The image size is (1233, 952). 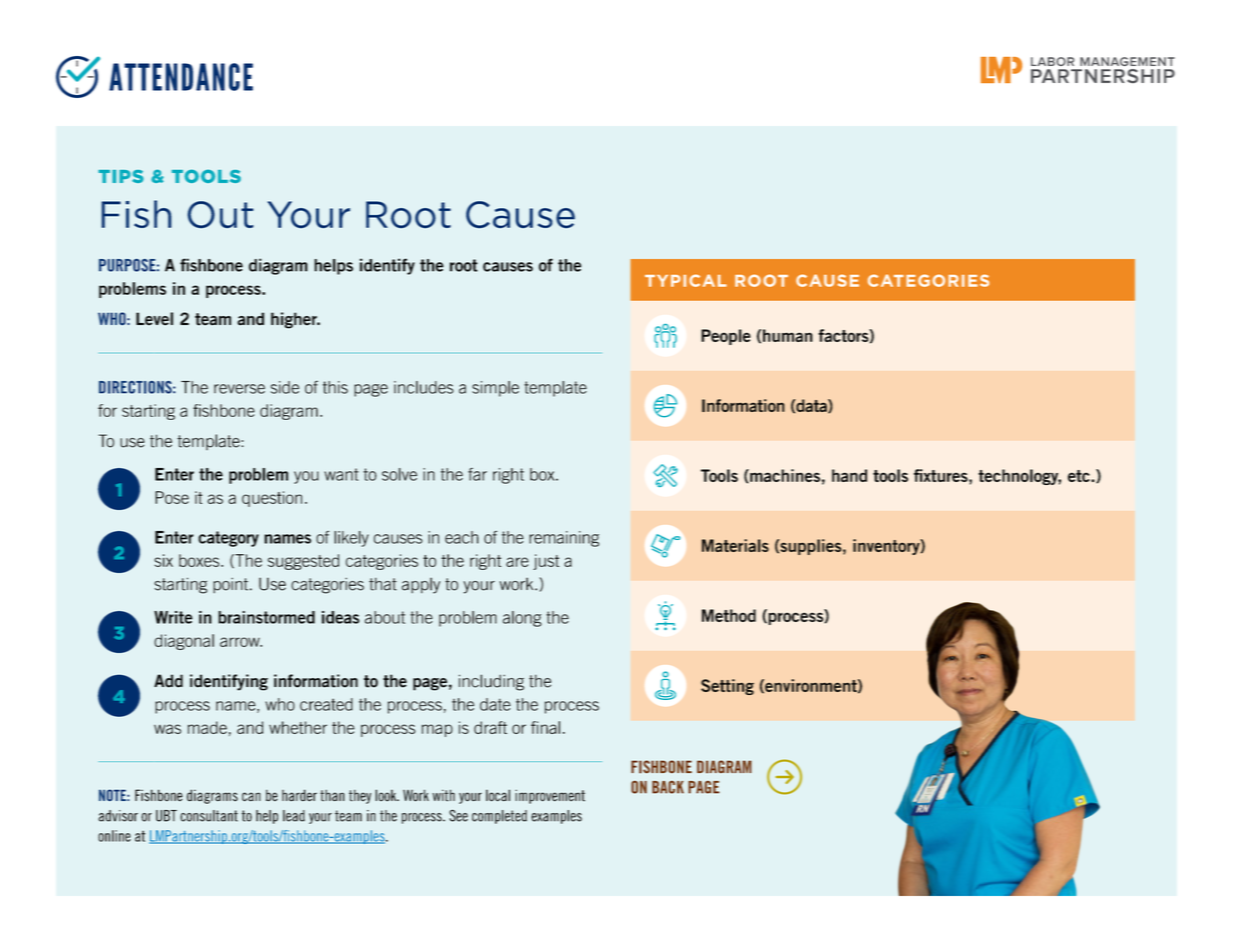 What do you see at coordinates (209, 816) in the page?
I see `consultant` at bounding box center [209, 816].
